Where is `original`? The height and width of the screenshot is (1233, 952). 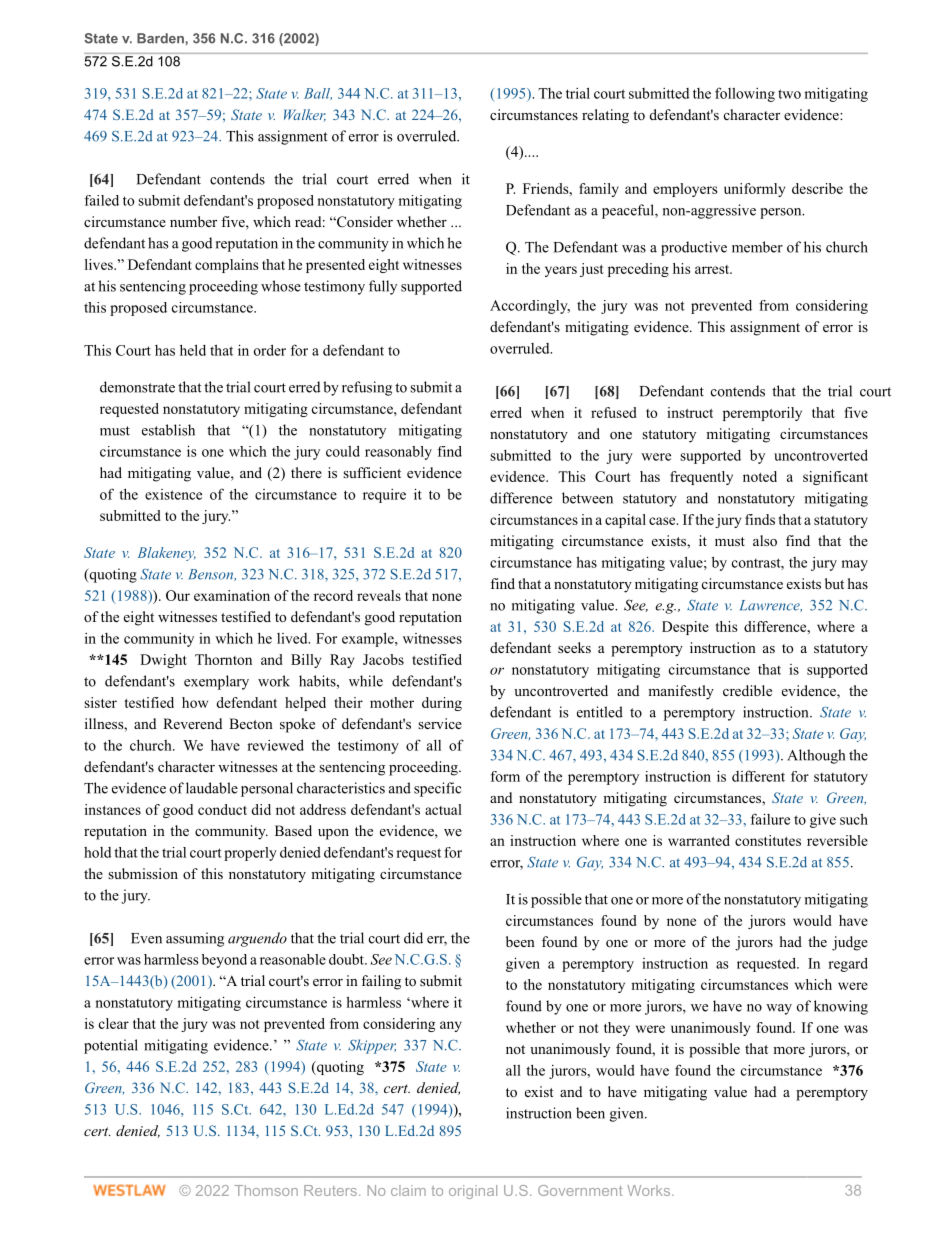 original is located at coordinates (473, 1192).
